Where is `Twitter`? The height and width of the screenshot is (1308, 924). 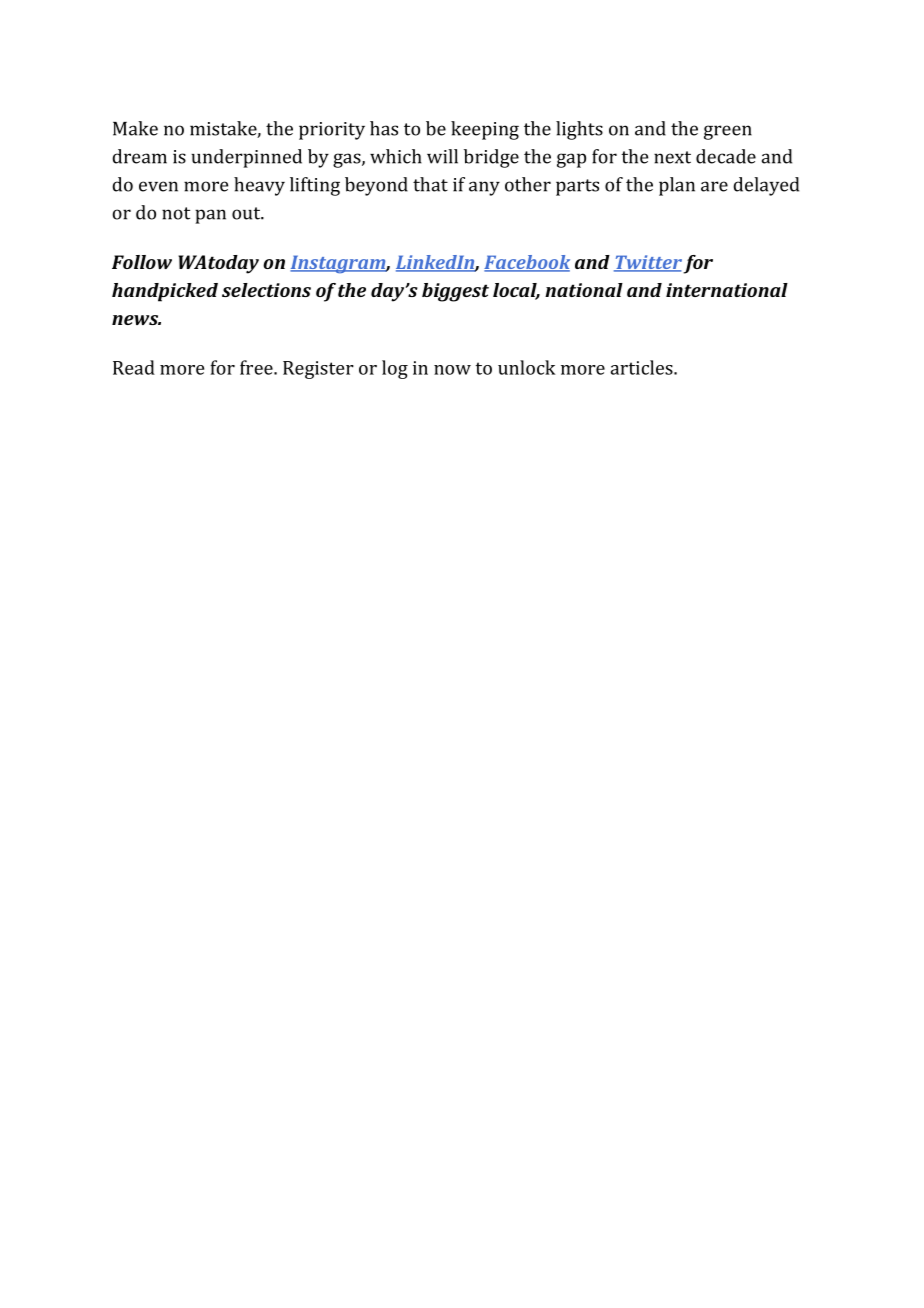
Twitter is located at coordinates (648, 263).
